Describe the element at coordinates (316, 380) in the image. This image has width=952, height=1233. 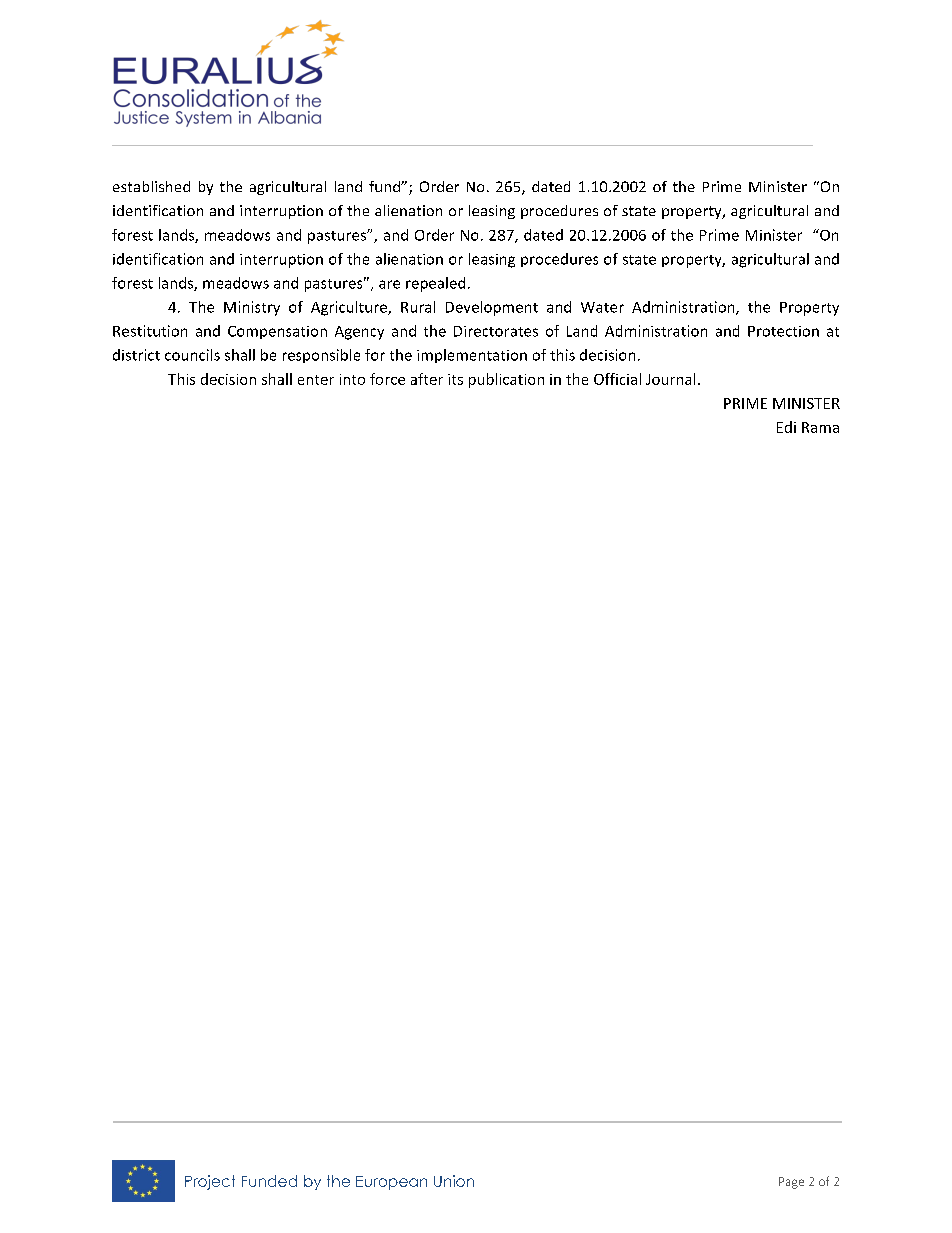
I see `enter` at that location.
